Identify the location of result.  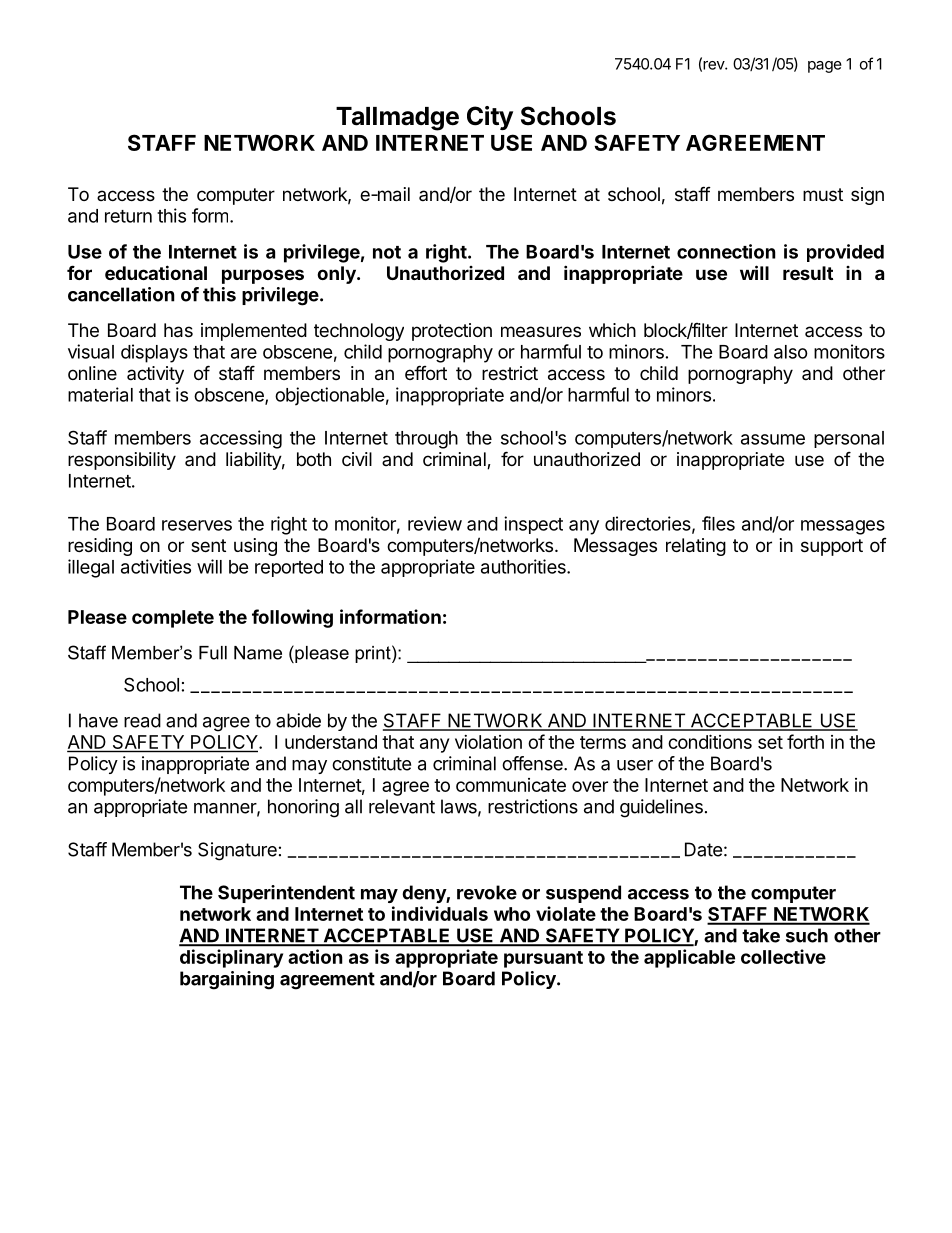
(808, 273).
